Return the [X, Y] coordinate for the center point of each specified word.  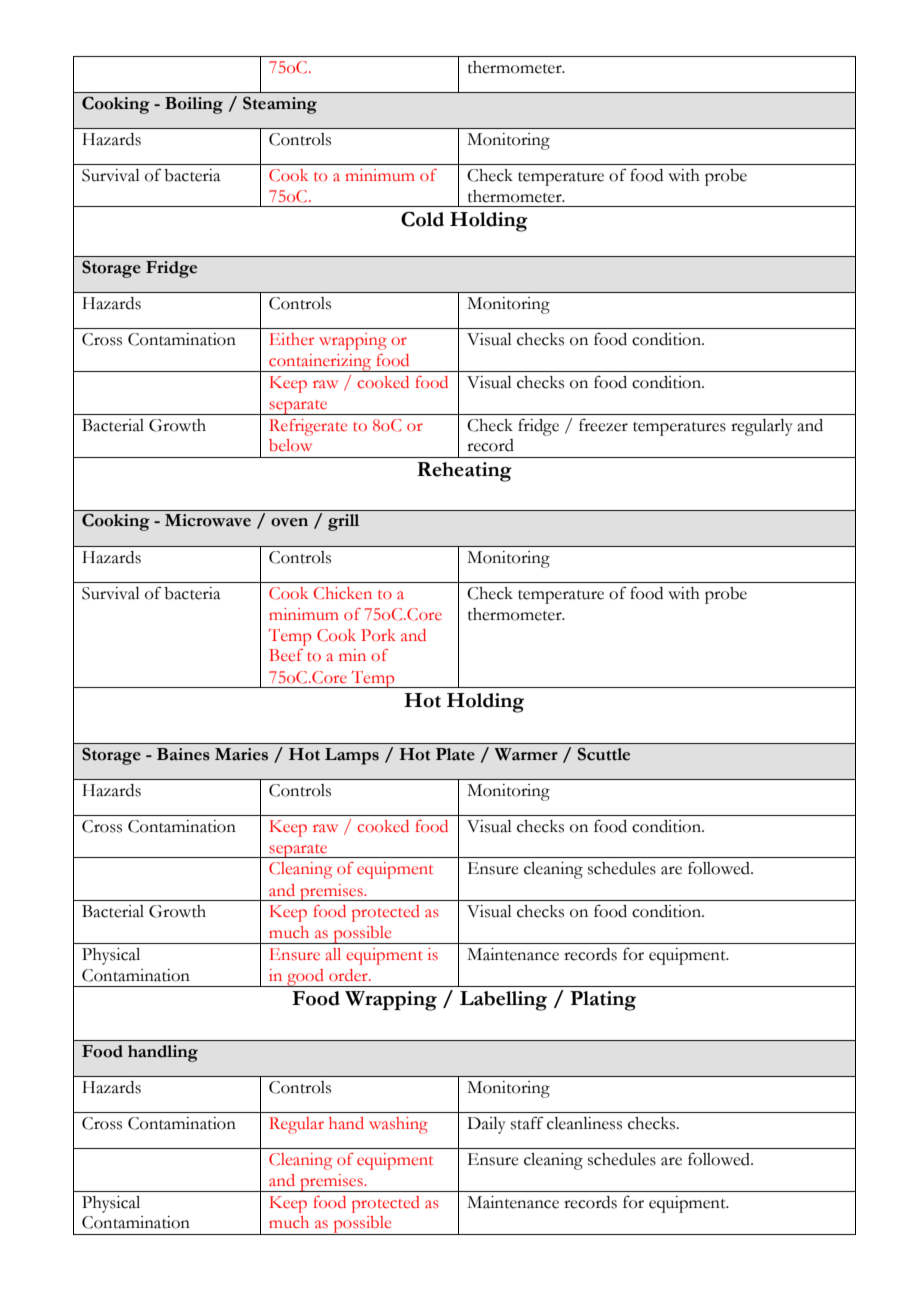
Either [291, 339]
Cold [422, 219]
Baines [183, 754]
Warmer [526, 754]
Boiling [194, 105]
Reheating [464, 472]
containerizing [320, 363]
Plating [603, 1001]
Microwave [208, 520]
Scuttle [604, 754]
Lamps [352, 756]
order [349, 975]
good [305, 978]
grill [343, 522]
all [333, 954]
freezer [603, 425]
